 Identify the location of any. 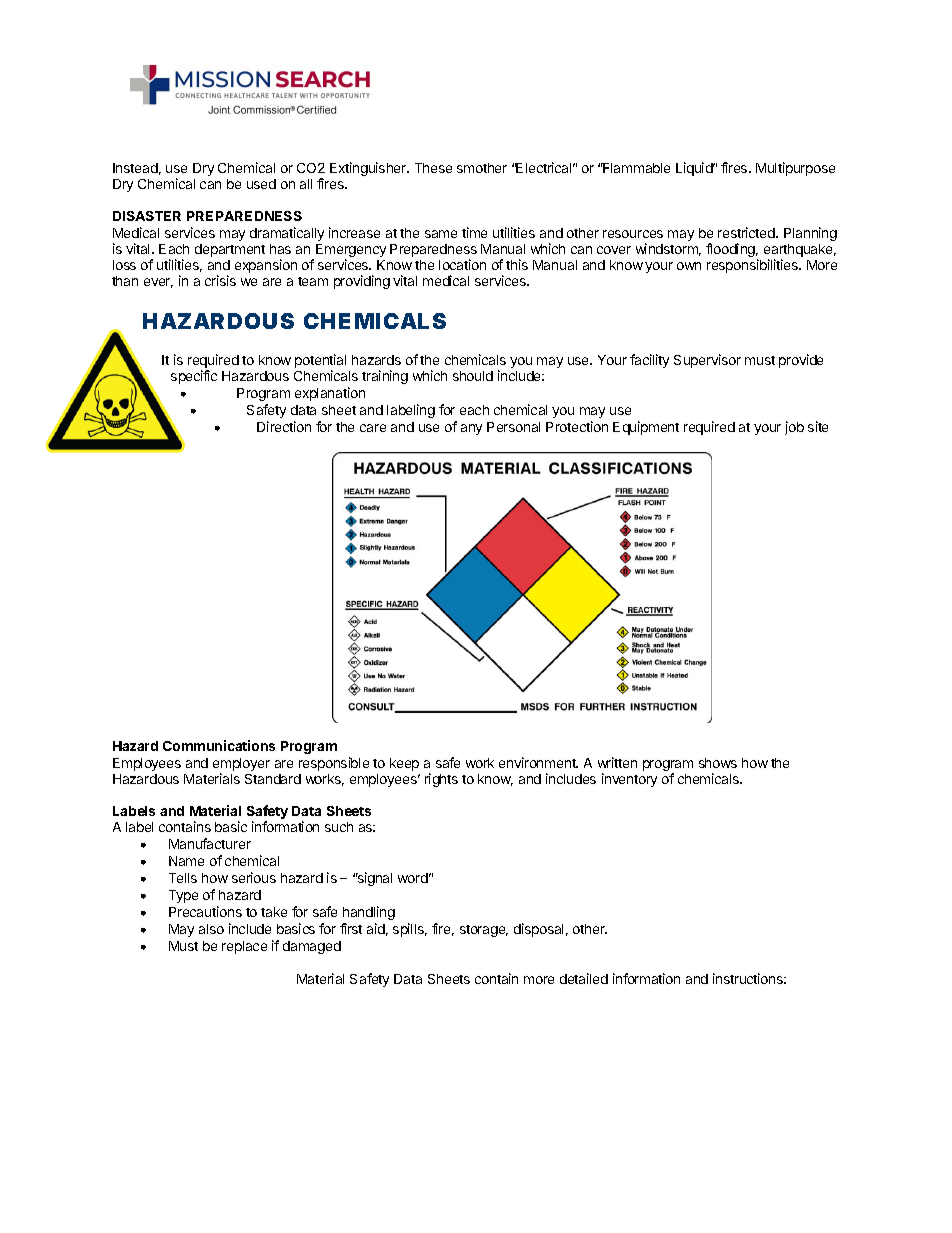
(471, 429).
